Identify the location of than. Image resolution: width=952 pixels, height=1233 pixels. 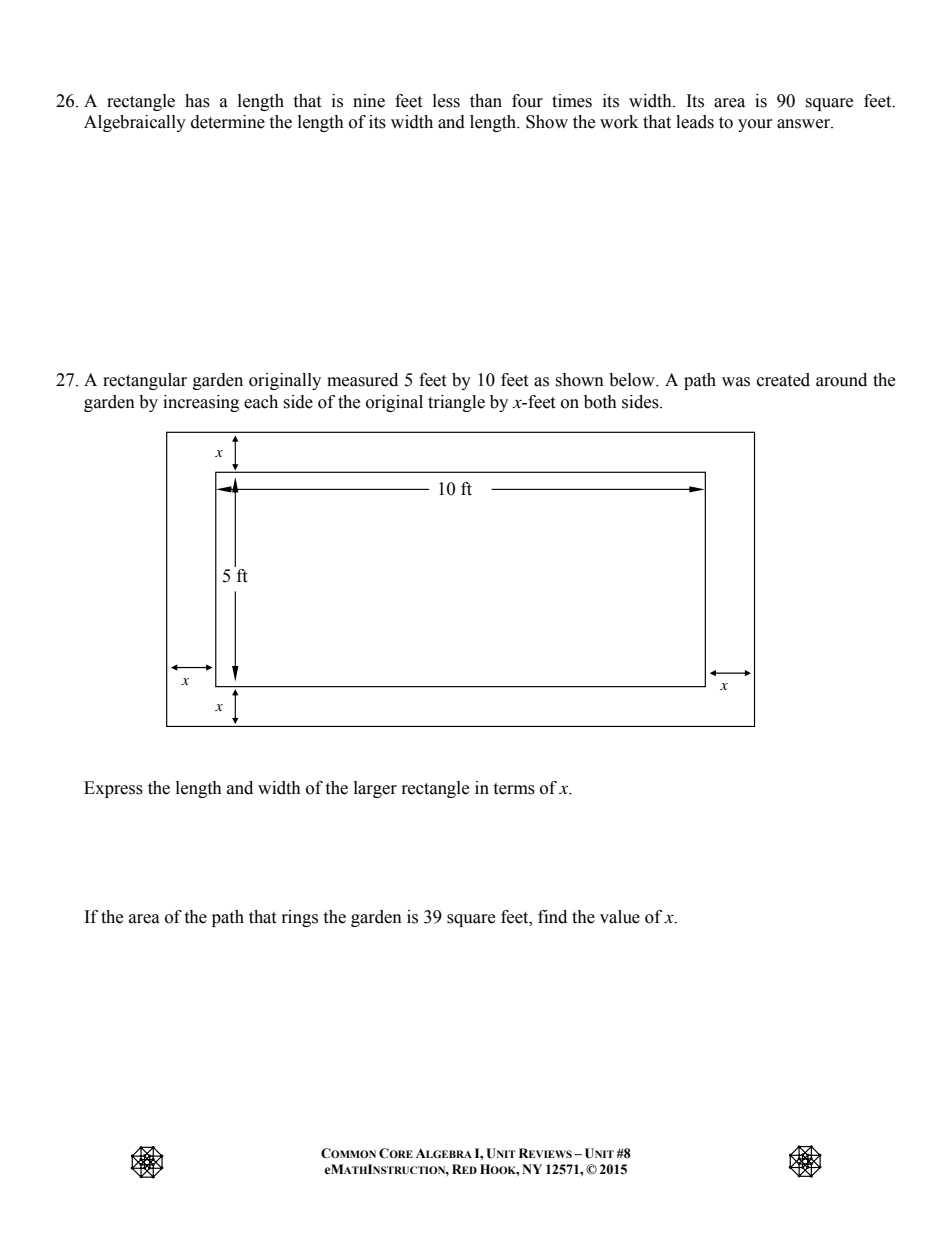
(486, 101).
